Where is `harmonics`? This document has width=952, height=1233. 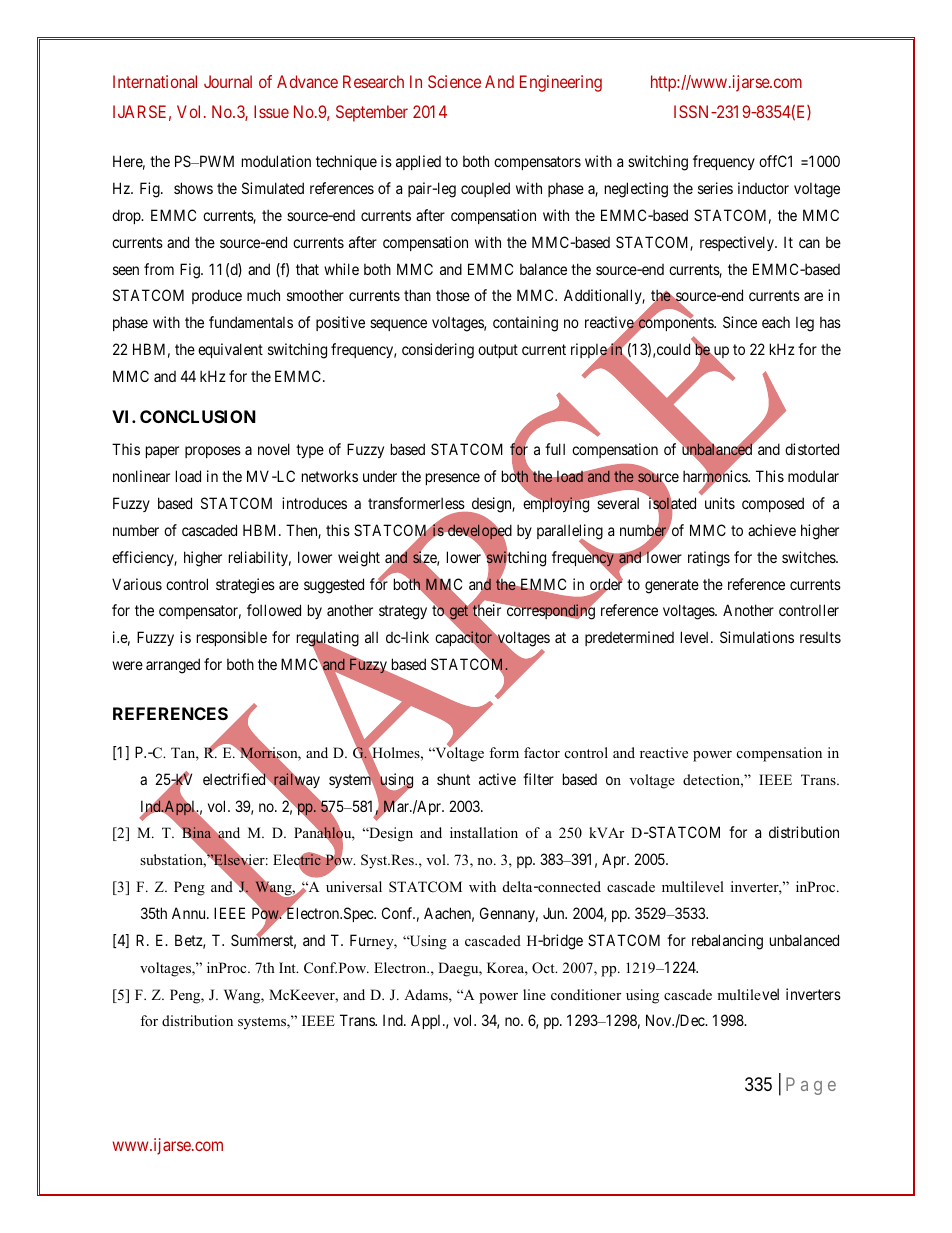
harmonics is located at coordinates (716, 477).
